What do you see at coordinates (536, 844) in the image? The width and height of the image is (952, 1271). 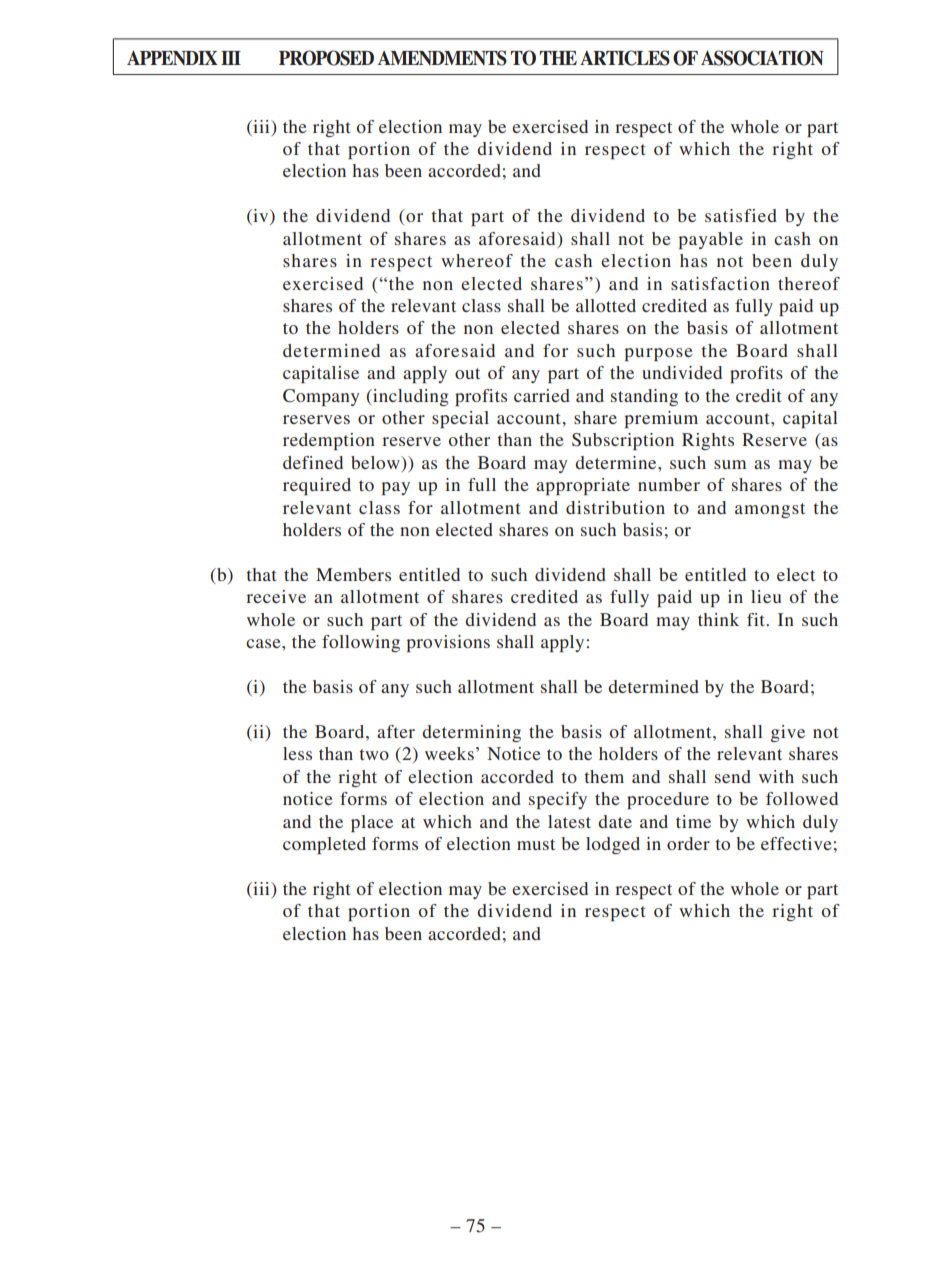 I see `must` at bounding box center [536, 844].
